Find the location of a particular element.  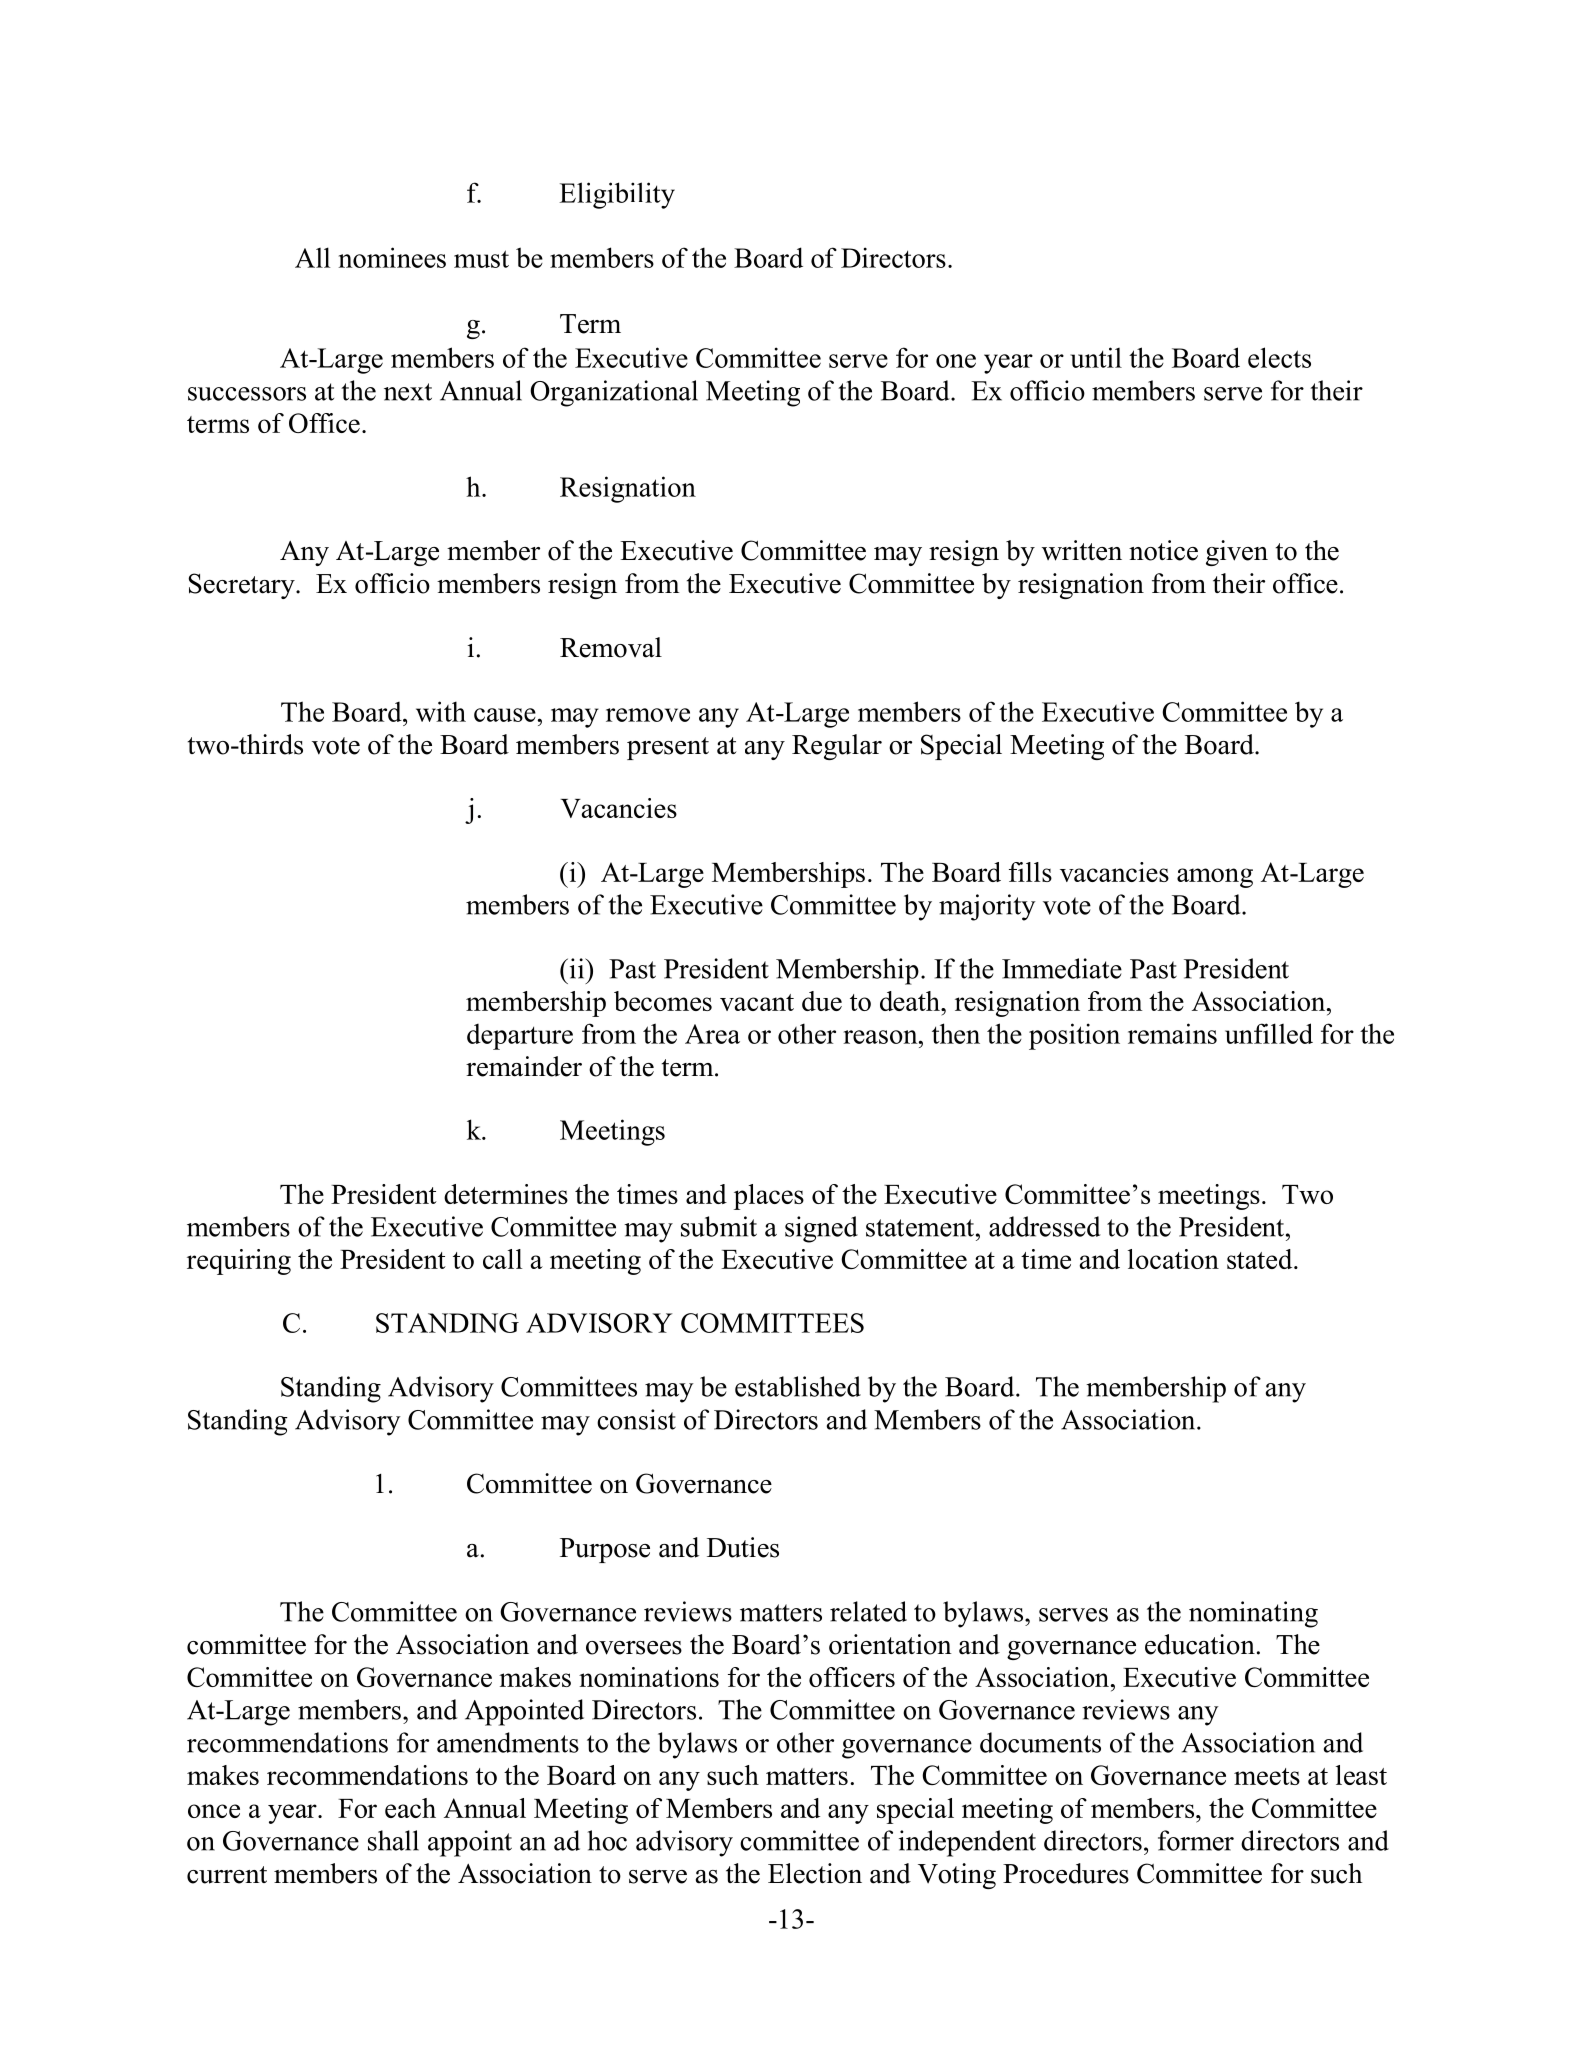

Eligibility is located at coordinates (617, 195).
